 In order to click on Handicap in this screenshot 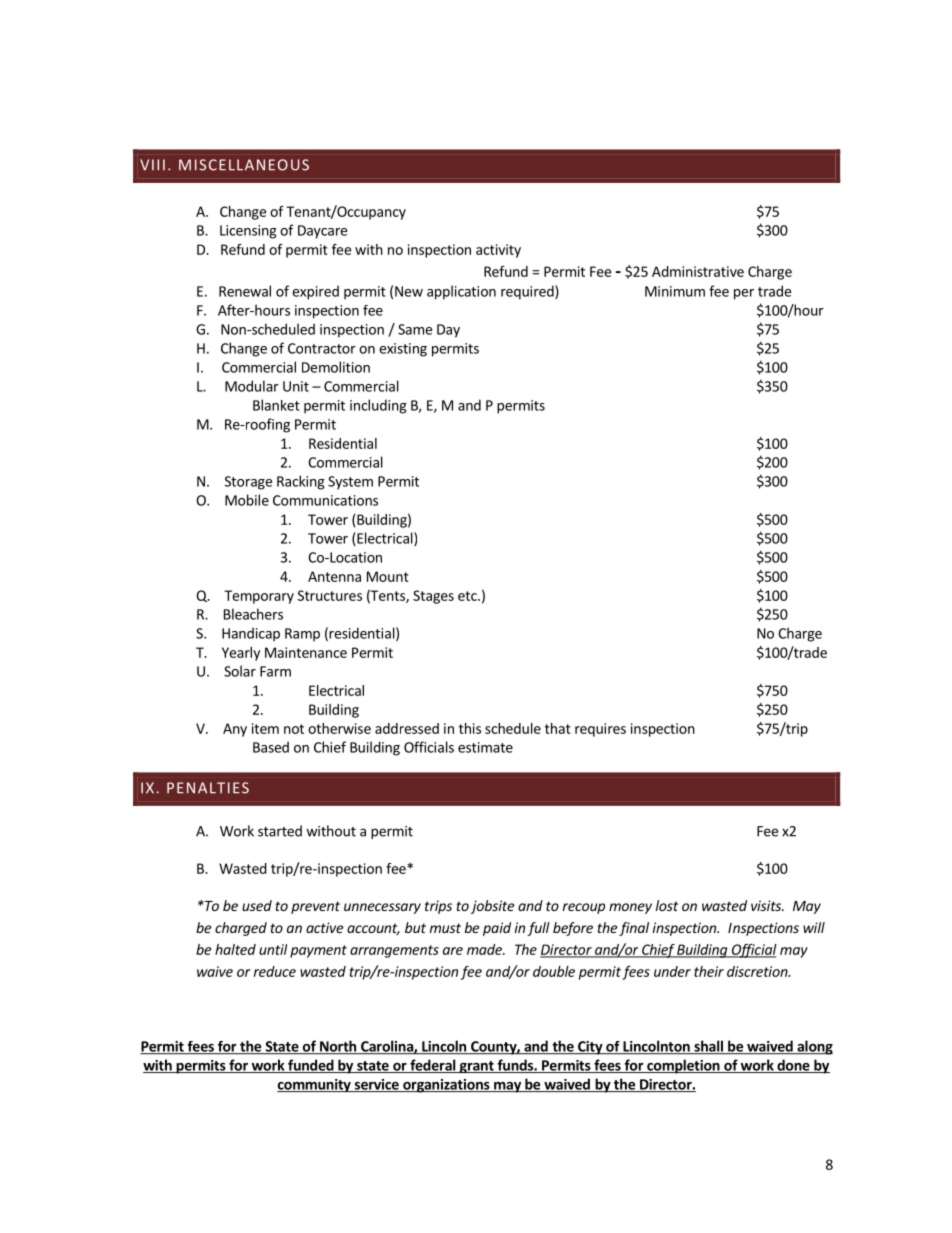, I will do `click(251, 634)`.
